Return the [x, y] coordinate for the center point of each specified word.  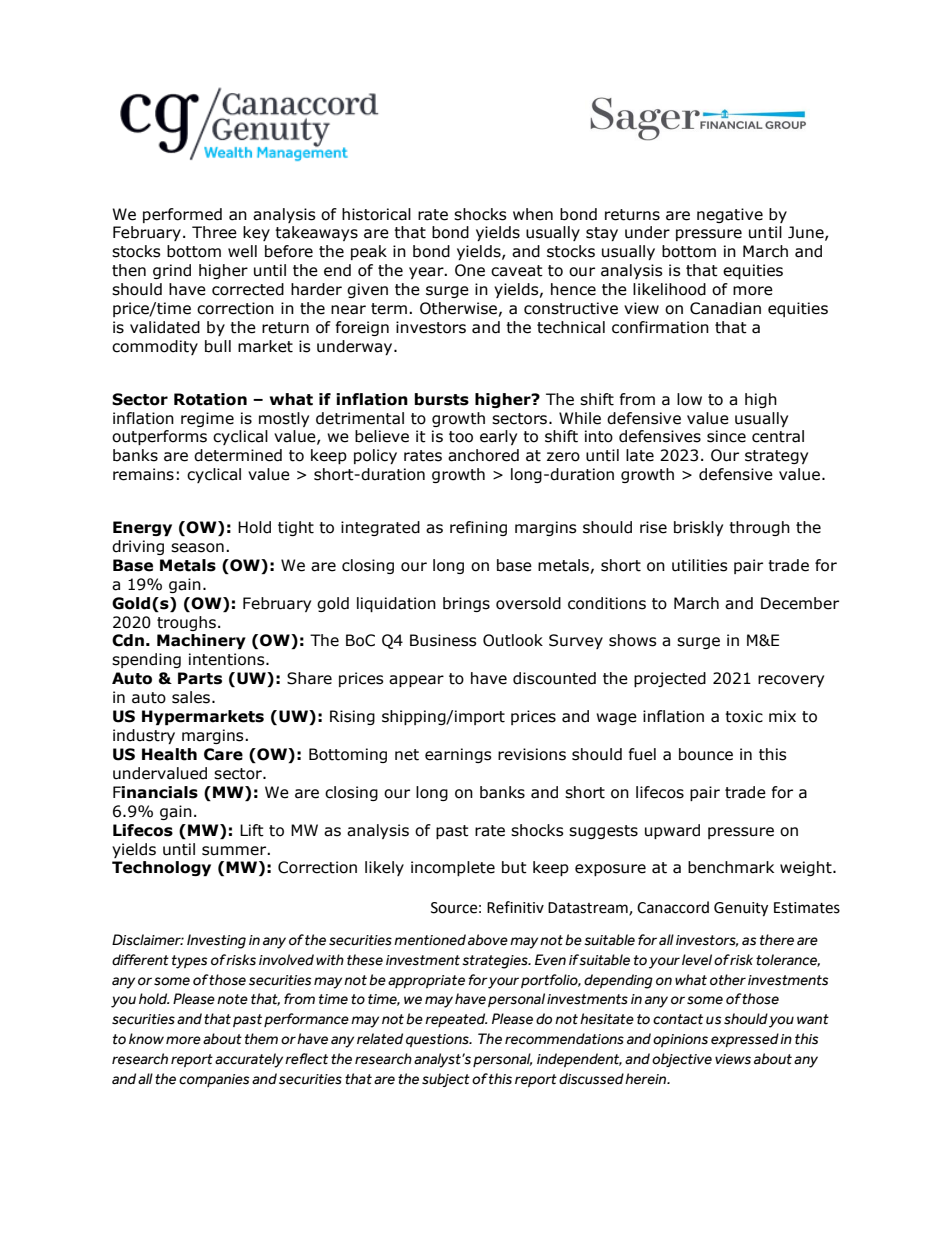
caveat [517, 271]
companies [214, 1080]
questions [438, 1040]
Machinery [201, 641]
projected [670, 679]
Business [443, 640]
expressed [745, 1040]
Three [214, 232]
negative [730, 215]
